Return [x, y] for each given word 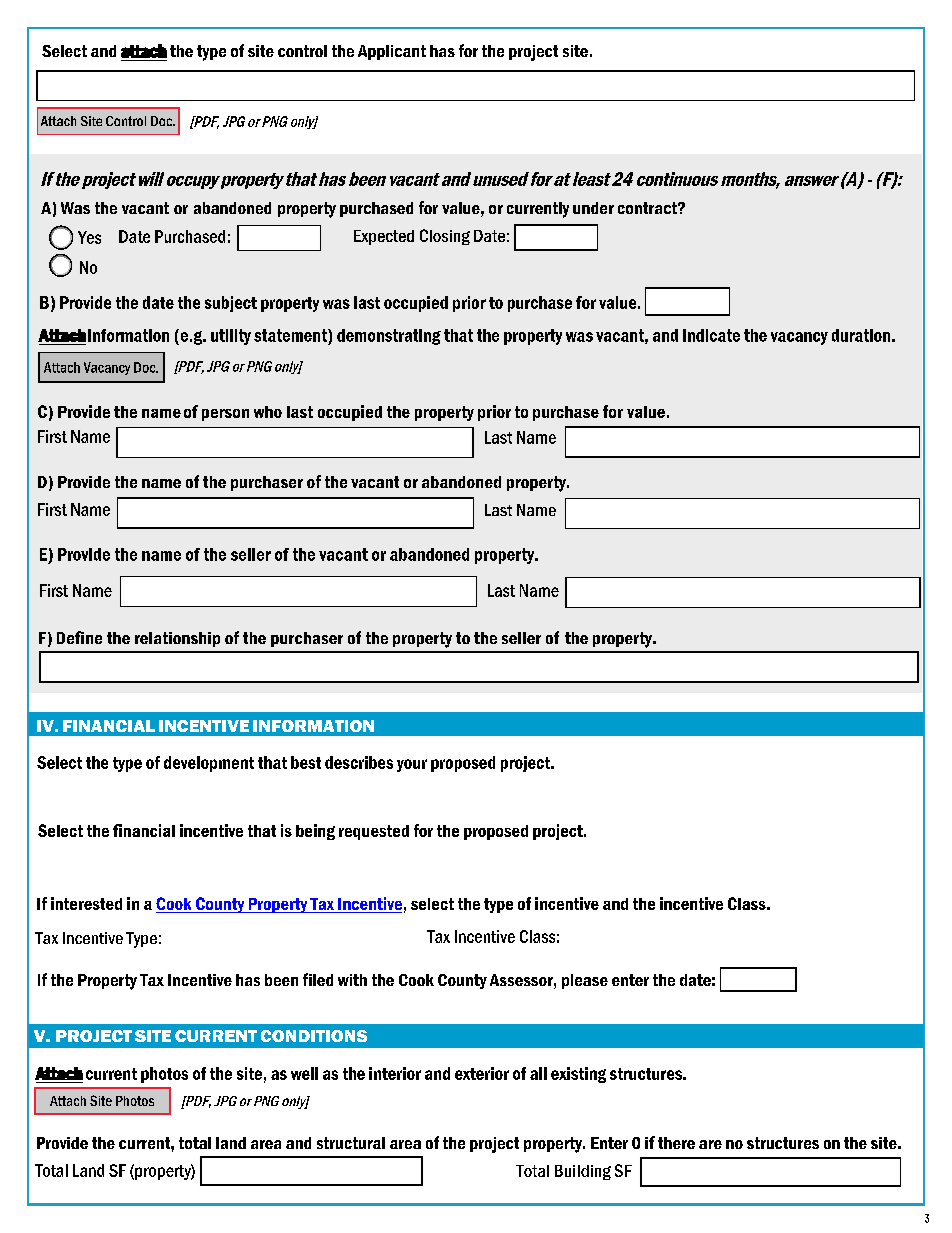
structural [351, 1143]
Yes [89, 237]
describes [359, 762]
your [412, 765]
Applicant [392, 52]
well [304, 1073]
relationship [177, 639]
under [593, 208]
